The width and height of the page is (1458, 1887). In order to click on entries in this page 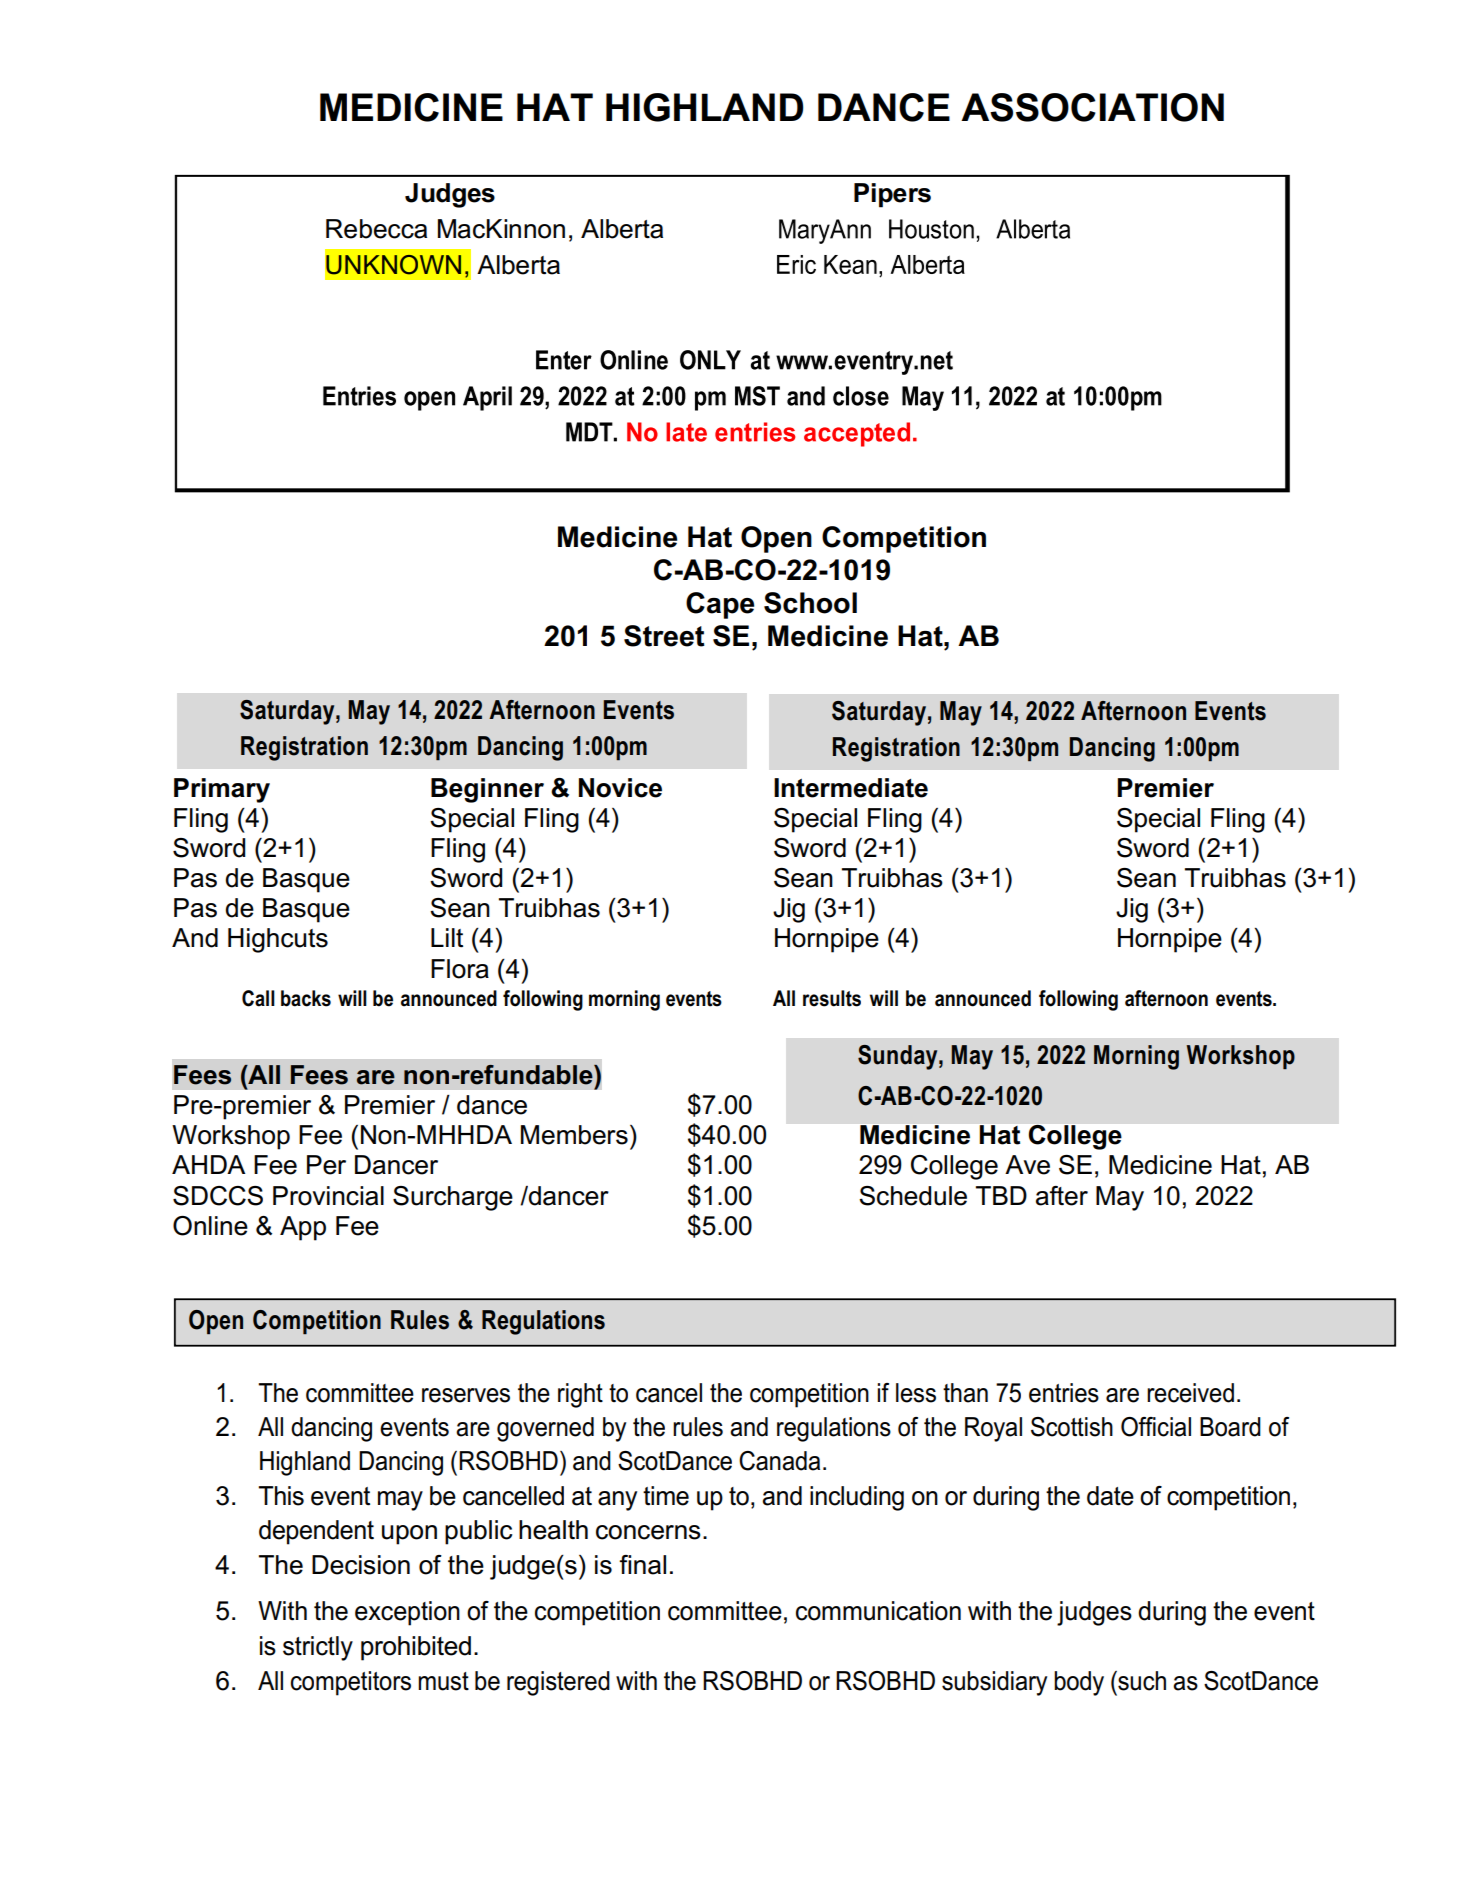, I will do `click(1064, 1393)`.
